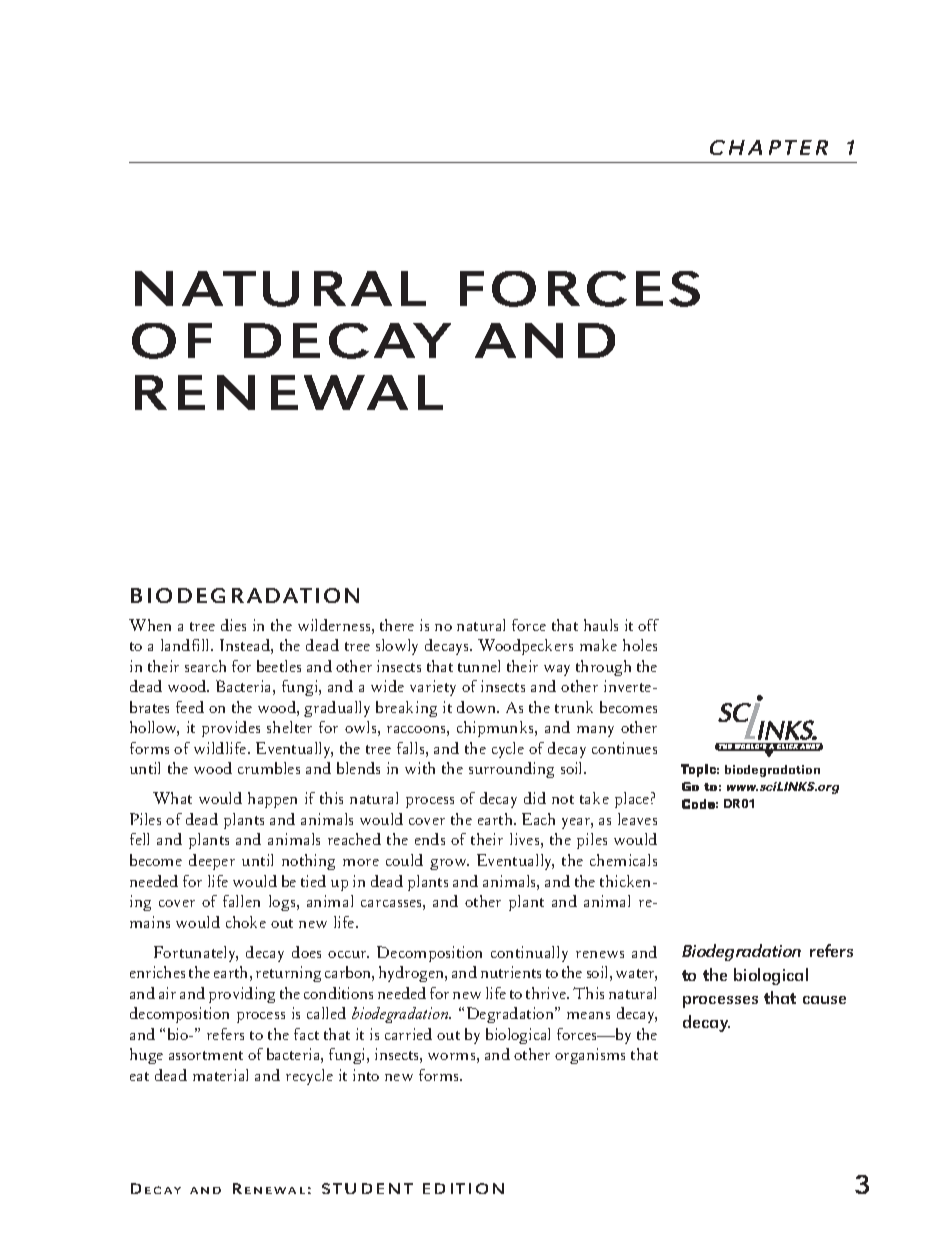 Image resolution: width=952 pixels, height=1237 pixels. Describe the element at coordinates (640, 645) in the image. I see `holes` at that location.
